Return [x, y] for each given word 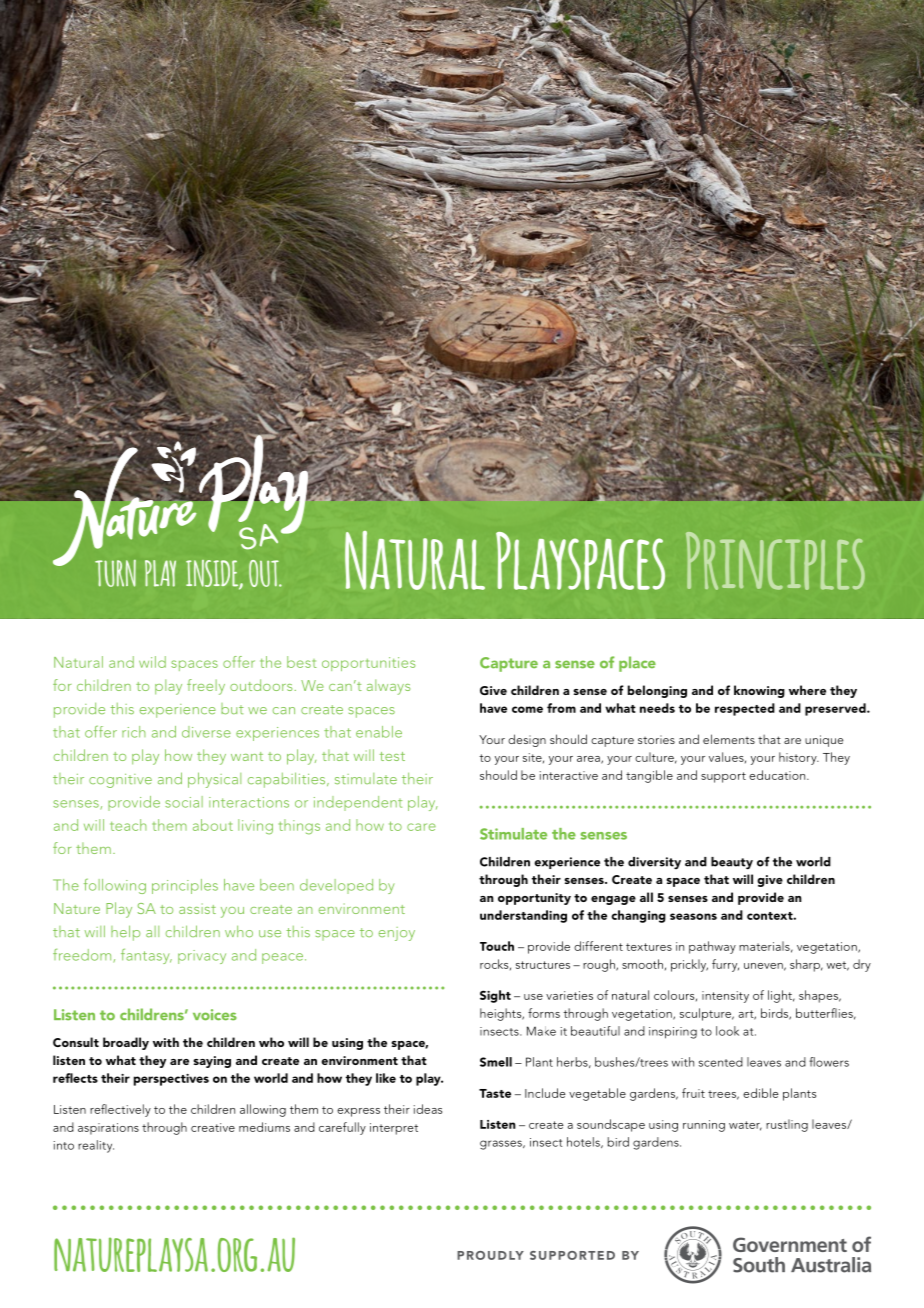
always [388, 687]
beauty [732, 863]
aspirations [108, 1129]
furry [725, 965]
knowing [759, 691]
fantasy [146, 956]
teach [128, 825]
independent [358, 803]
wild [152, 662]
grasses [502, 1145]
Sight [495, 996]
